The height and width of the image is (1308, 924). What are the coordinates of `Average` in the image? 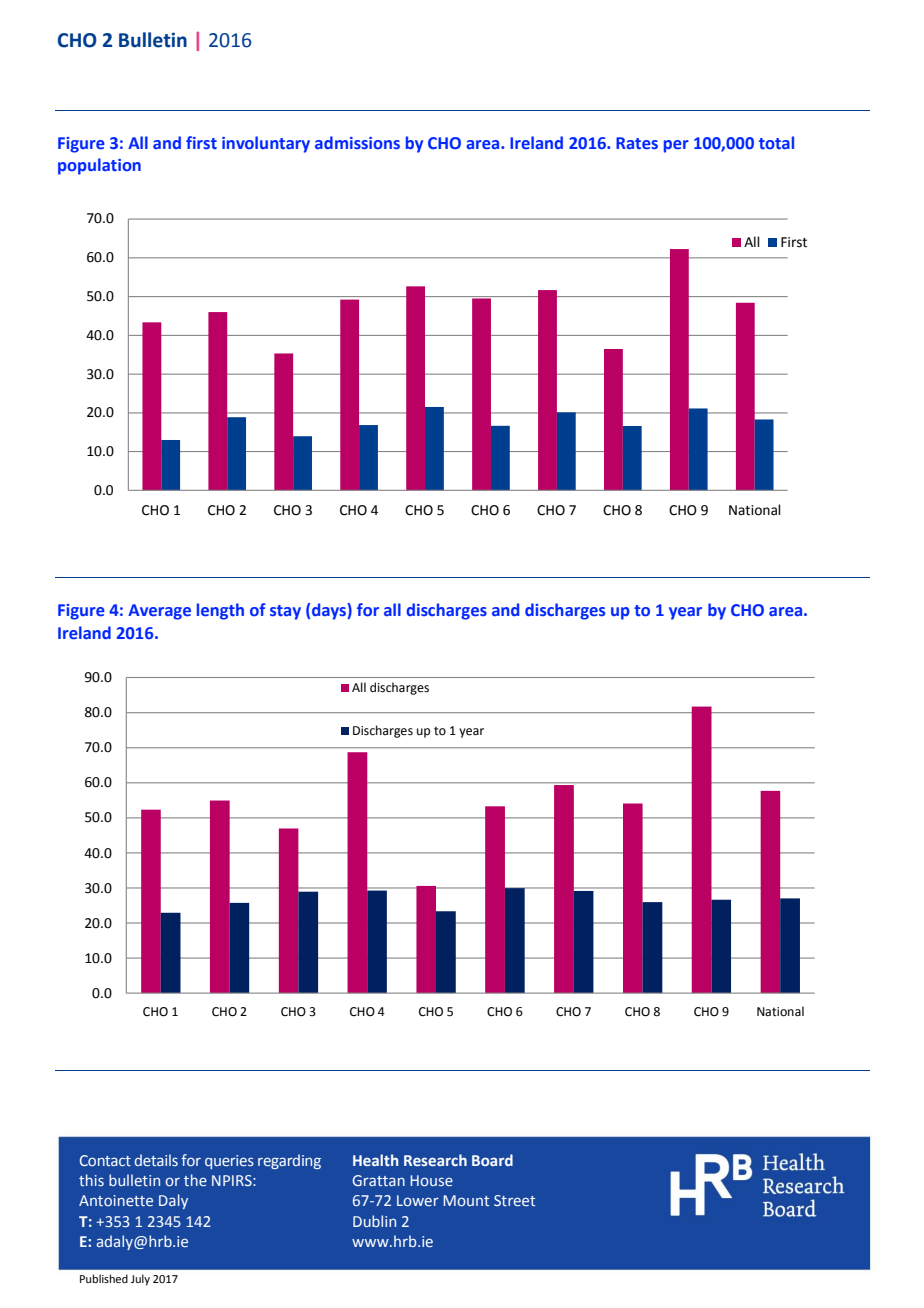 It's located at (159, 612).
